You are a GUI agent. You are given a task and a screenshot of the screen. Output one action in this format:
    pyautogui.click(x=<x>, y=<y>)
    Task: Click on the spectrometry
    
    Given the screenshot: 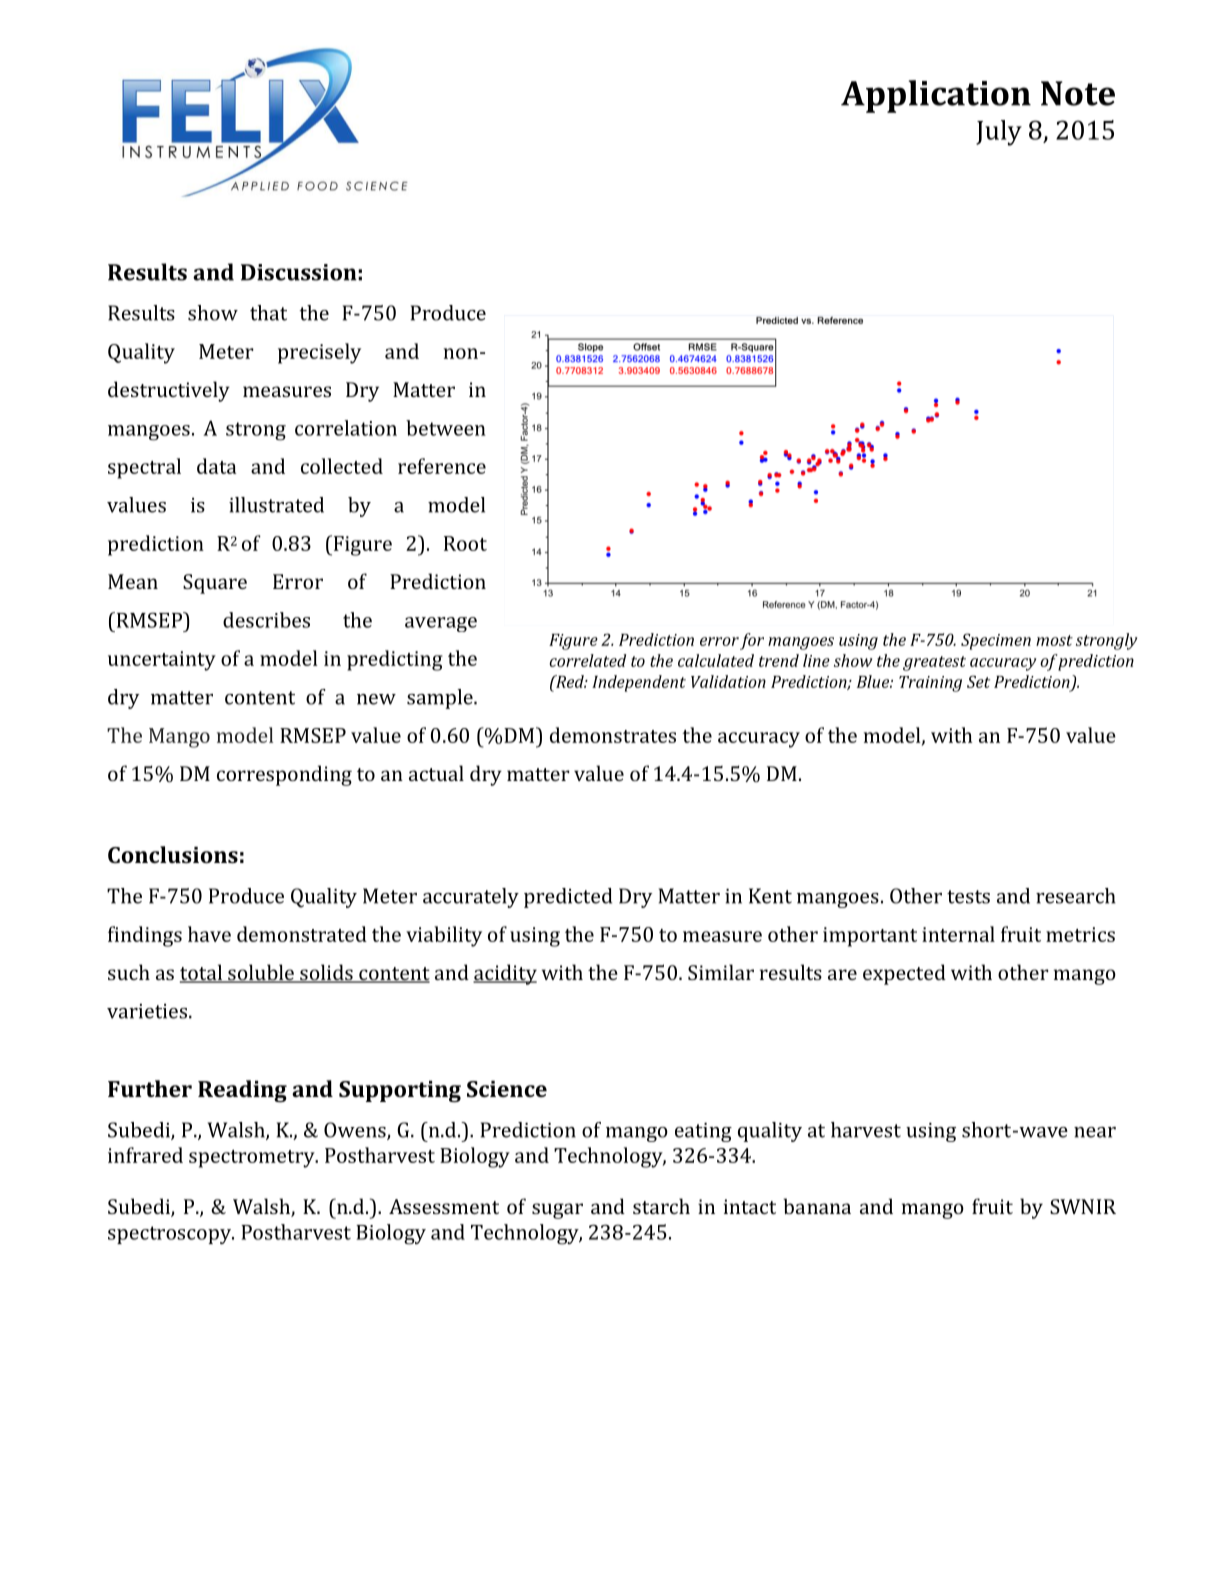 What is the action you would take?
    pyautogui.click(x=253, y=1159)
